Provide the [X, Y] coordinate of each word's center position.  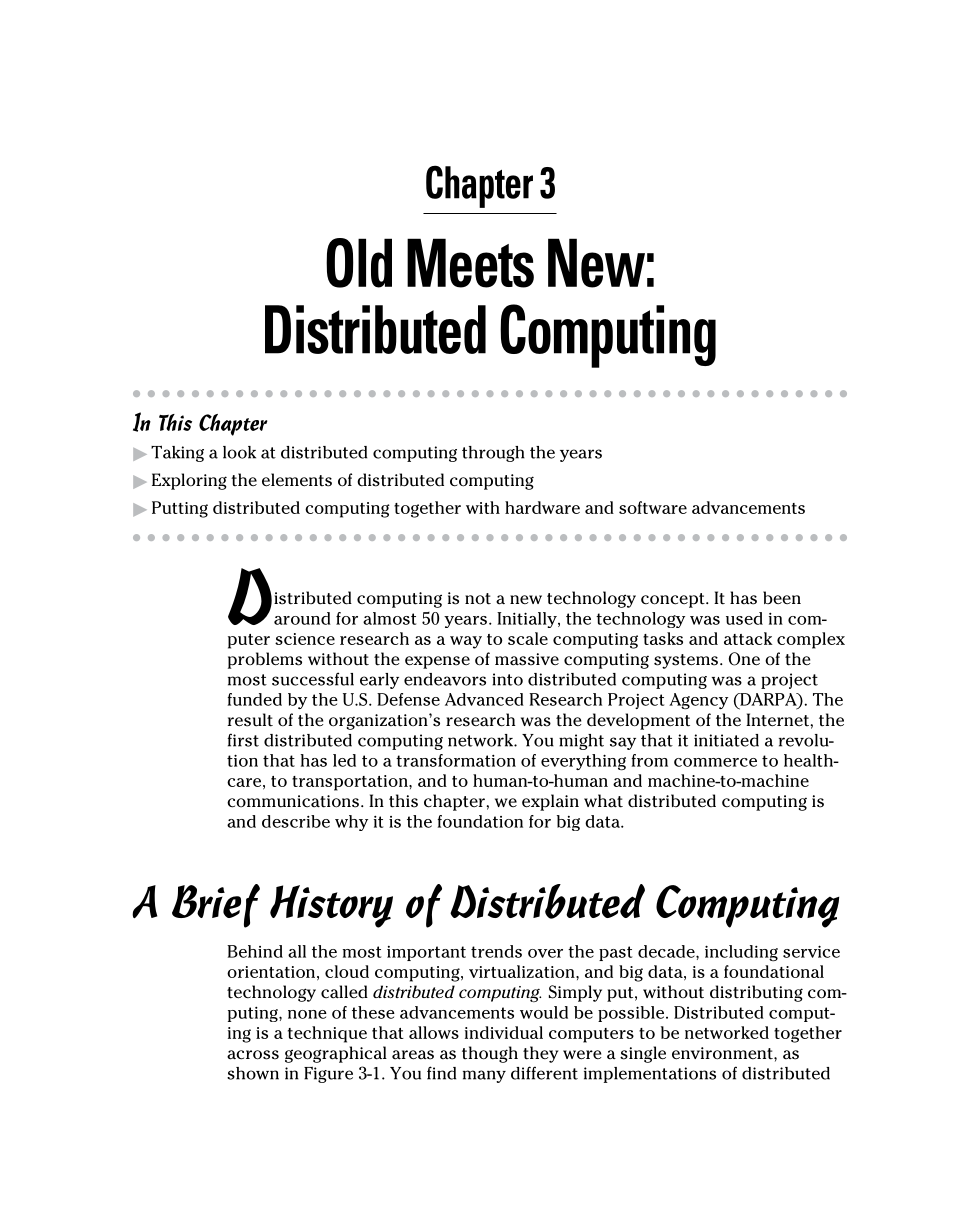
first [243, 740]
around [302, 618]
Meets [470, 263]
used [744, 618]
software [653, 507]
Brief [216, 906]
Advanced [484, 699]
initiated [726, 740]
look [239, 452]
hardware [542, 507]
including [741, 953]
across [253, 1055]
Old [359, 263]
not [478, 599]
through [493, 454]
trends [496, 951]
